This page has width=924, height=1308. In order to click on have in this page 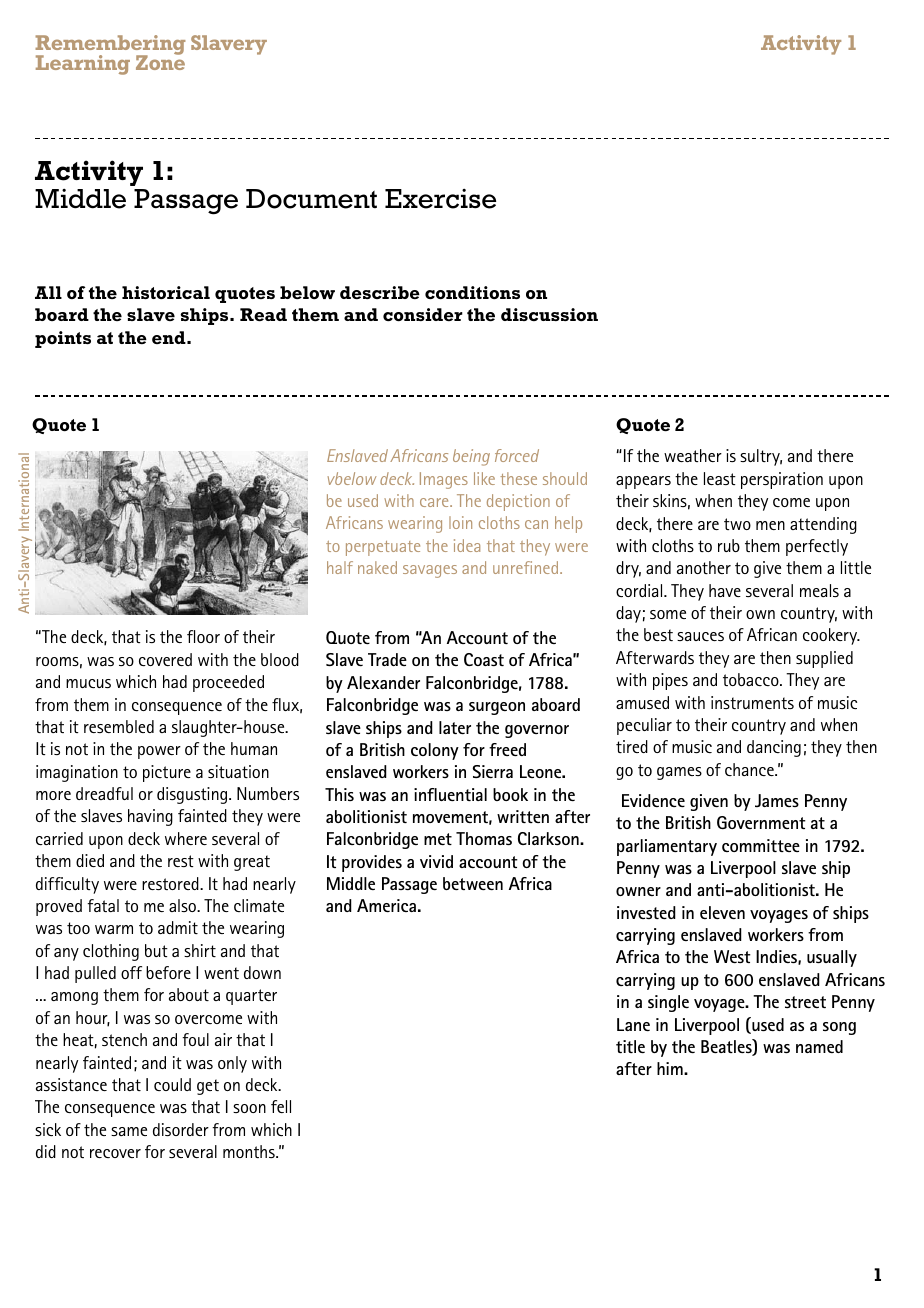, I will do `click(725, 590)`.
